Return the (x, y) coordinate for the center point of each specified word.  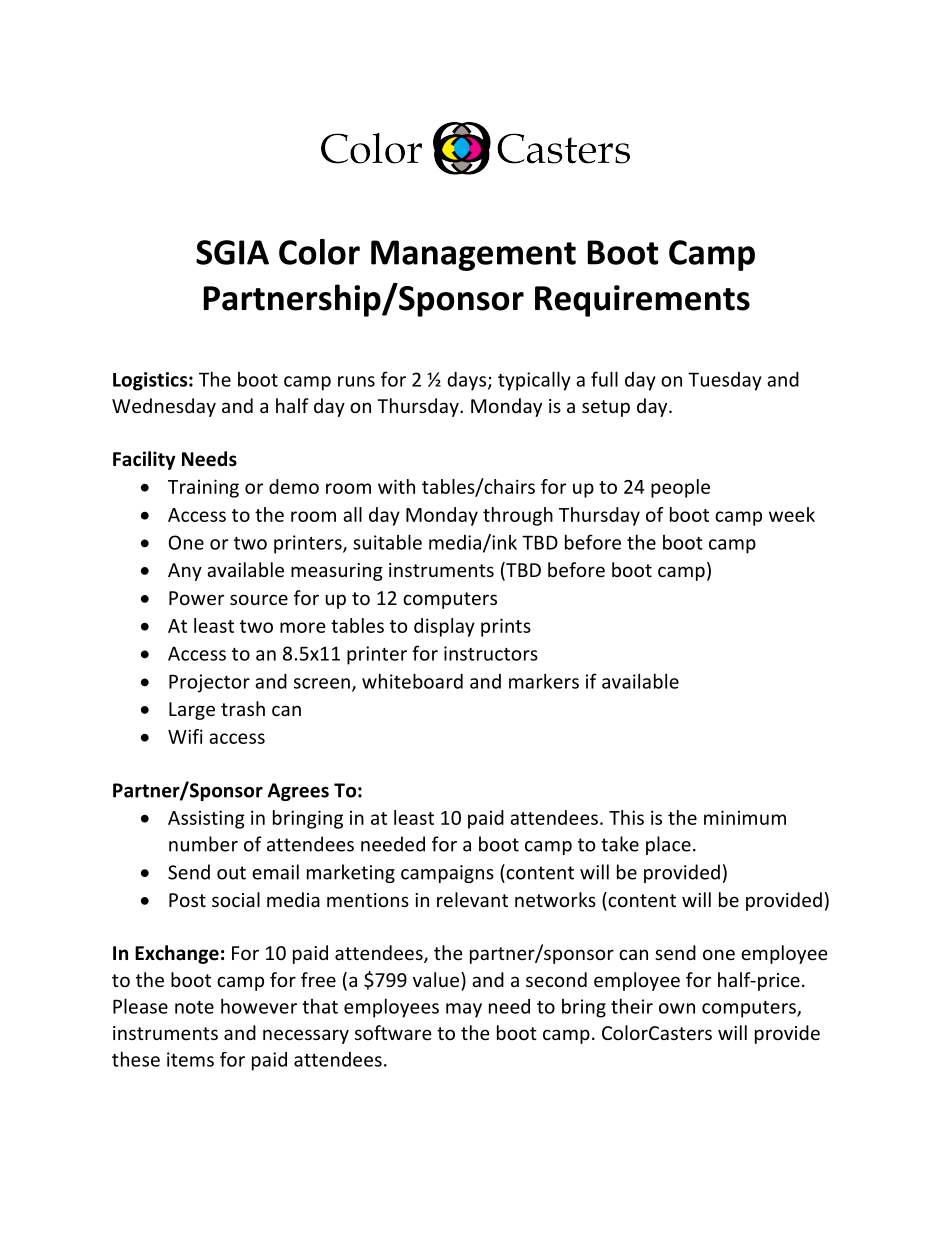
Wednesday (164, 407)
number (203, 844)
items (190, 1059)
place (668, 845)
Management (473, 255)
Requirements (642, 301)
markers (544, 681)
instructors (491, 653)
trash (243, 708)
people (680, 488)
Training (203, 488)
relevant (472, 899)
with (396, 486)
